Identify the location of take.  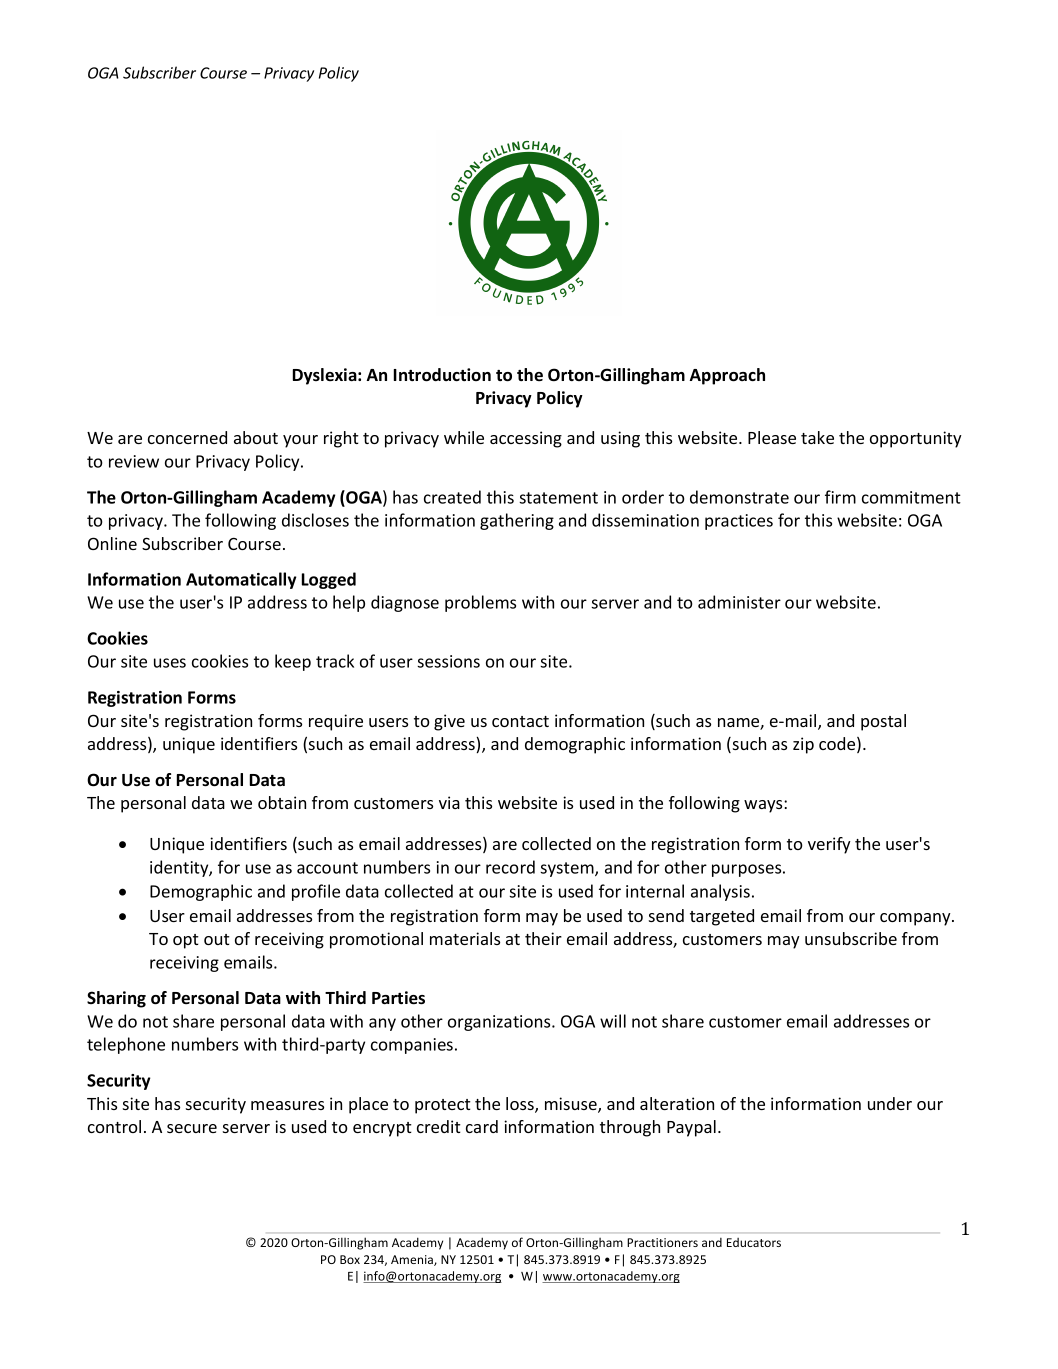
(817, 437).
